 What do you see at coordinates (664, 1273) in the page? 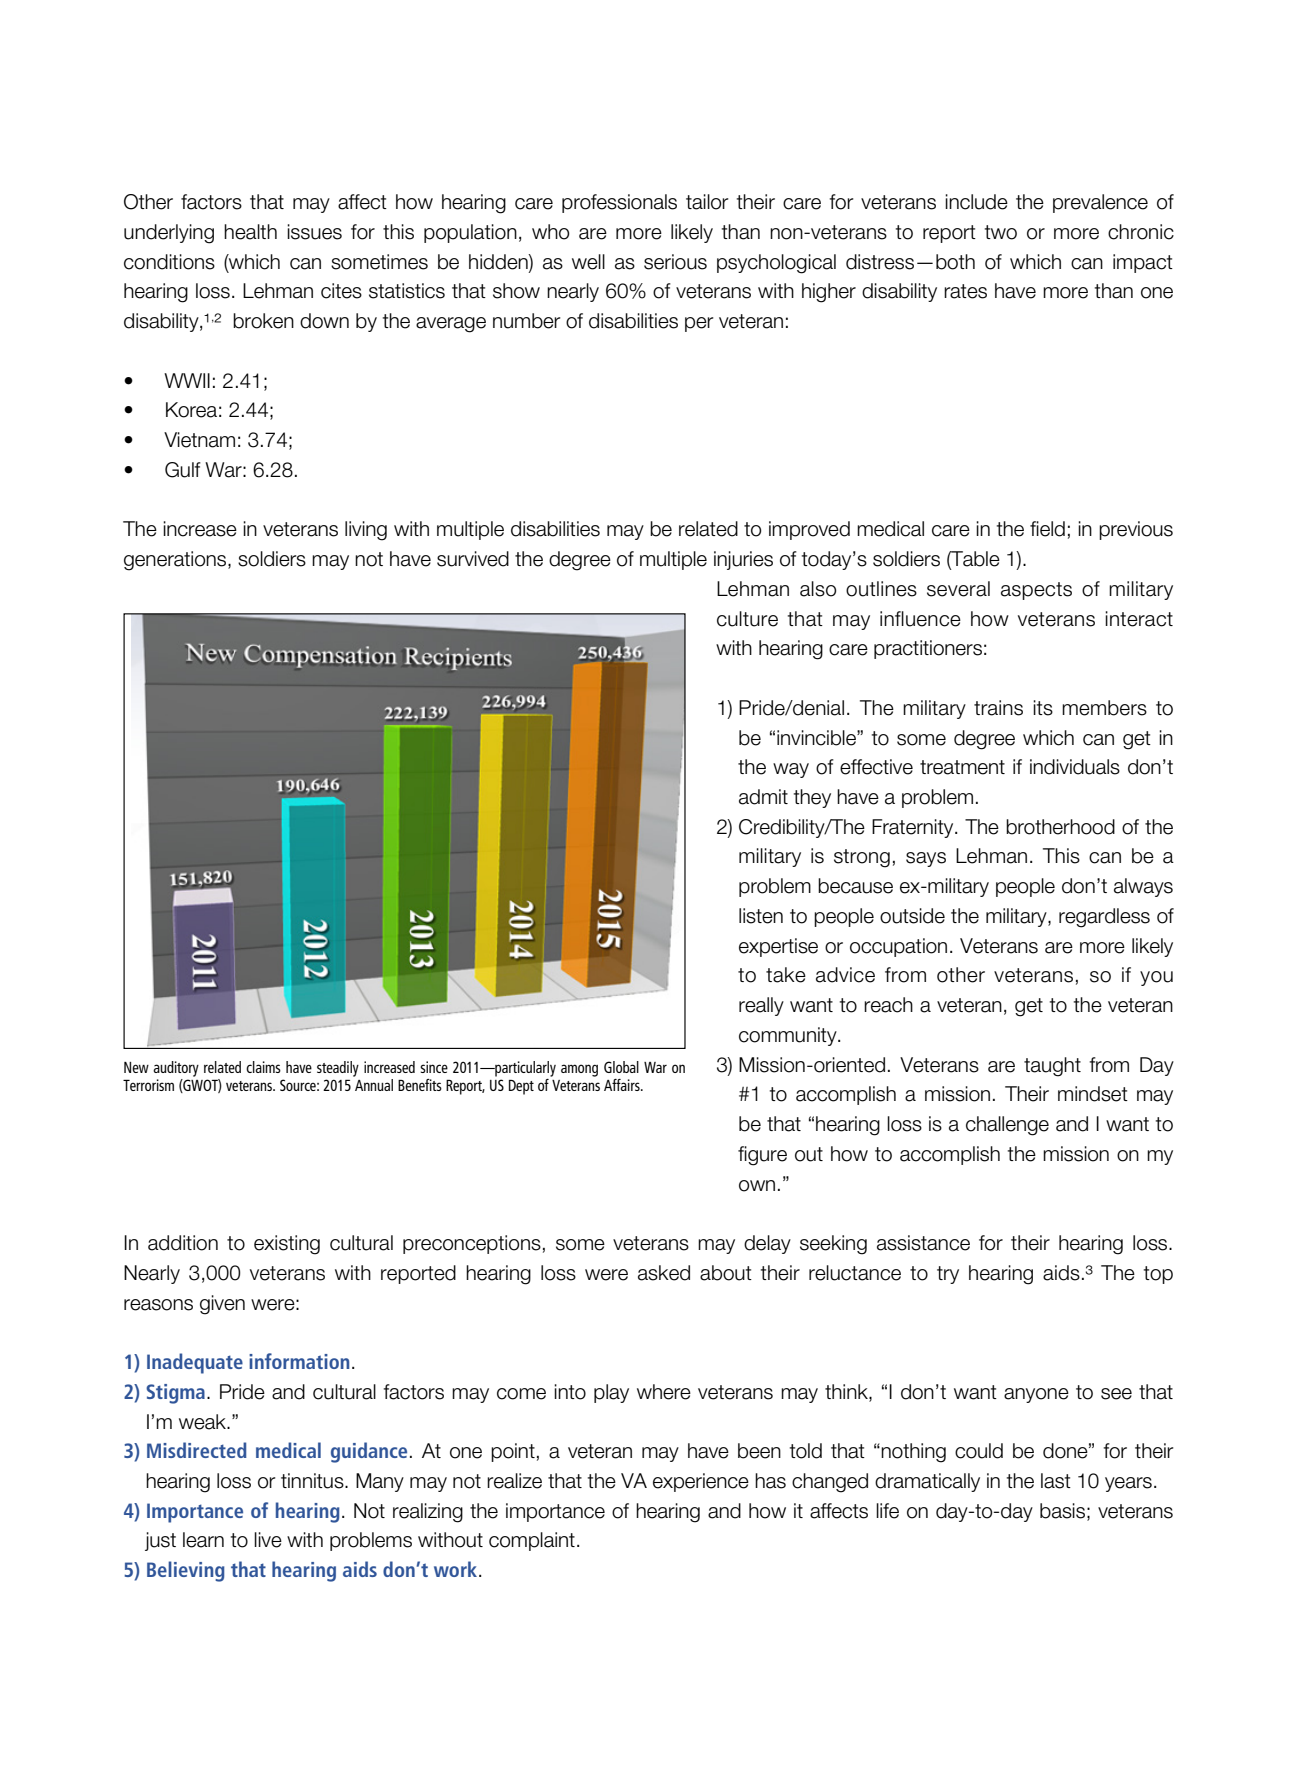
I see `asked` at bounding box center [664, 1273].
